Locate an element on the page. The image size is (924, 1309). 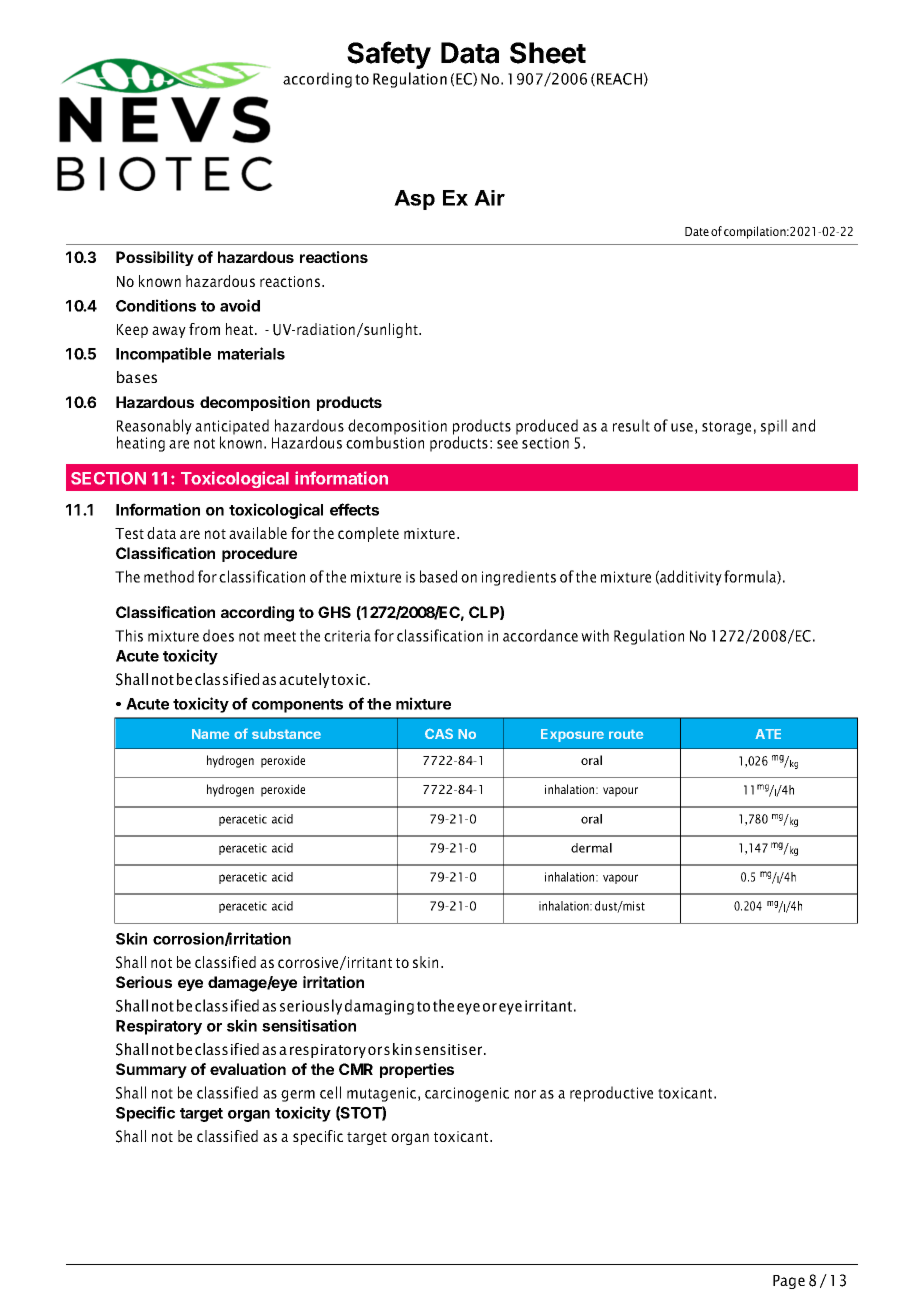
Page is located at coordinates (789, 1282).
